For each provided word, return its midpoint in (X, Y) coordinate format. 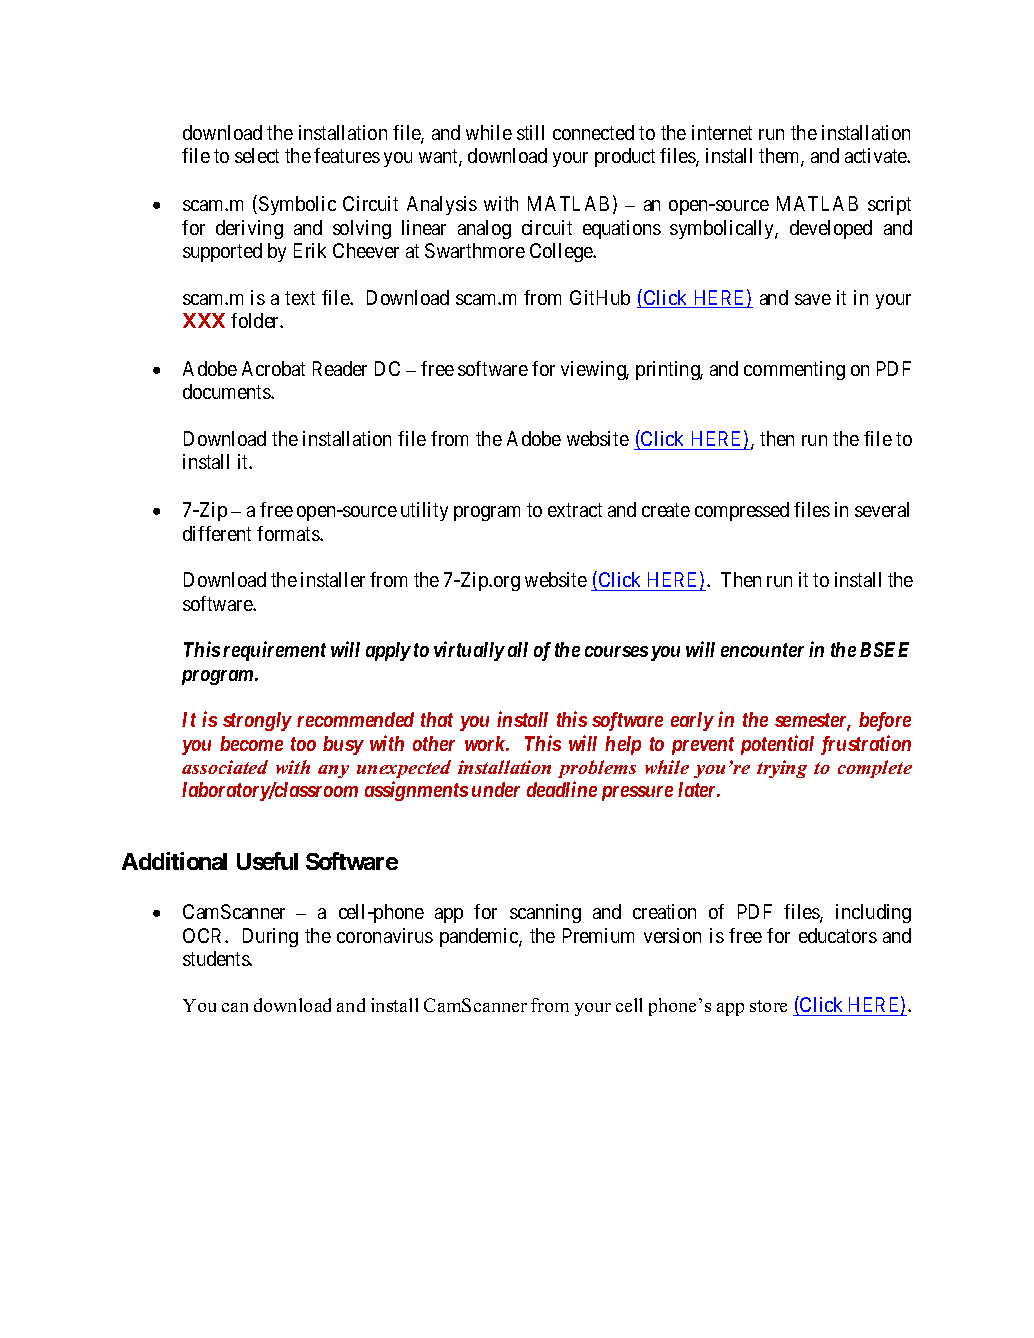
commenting (794, 370)
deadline (562, 789)
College (562, 252)
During (270, 937)
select (257, 155)
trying (782, 769)
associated (225, 767)
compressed (742, 511)
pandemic (480, 937)
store (768, 1006)
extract (575, 510)
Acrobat (273, 368)
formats (289, 533)
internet (722, 132)
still (530, 132)
